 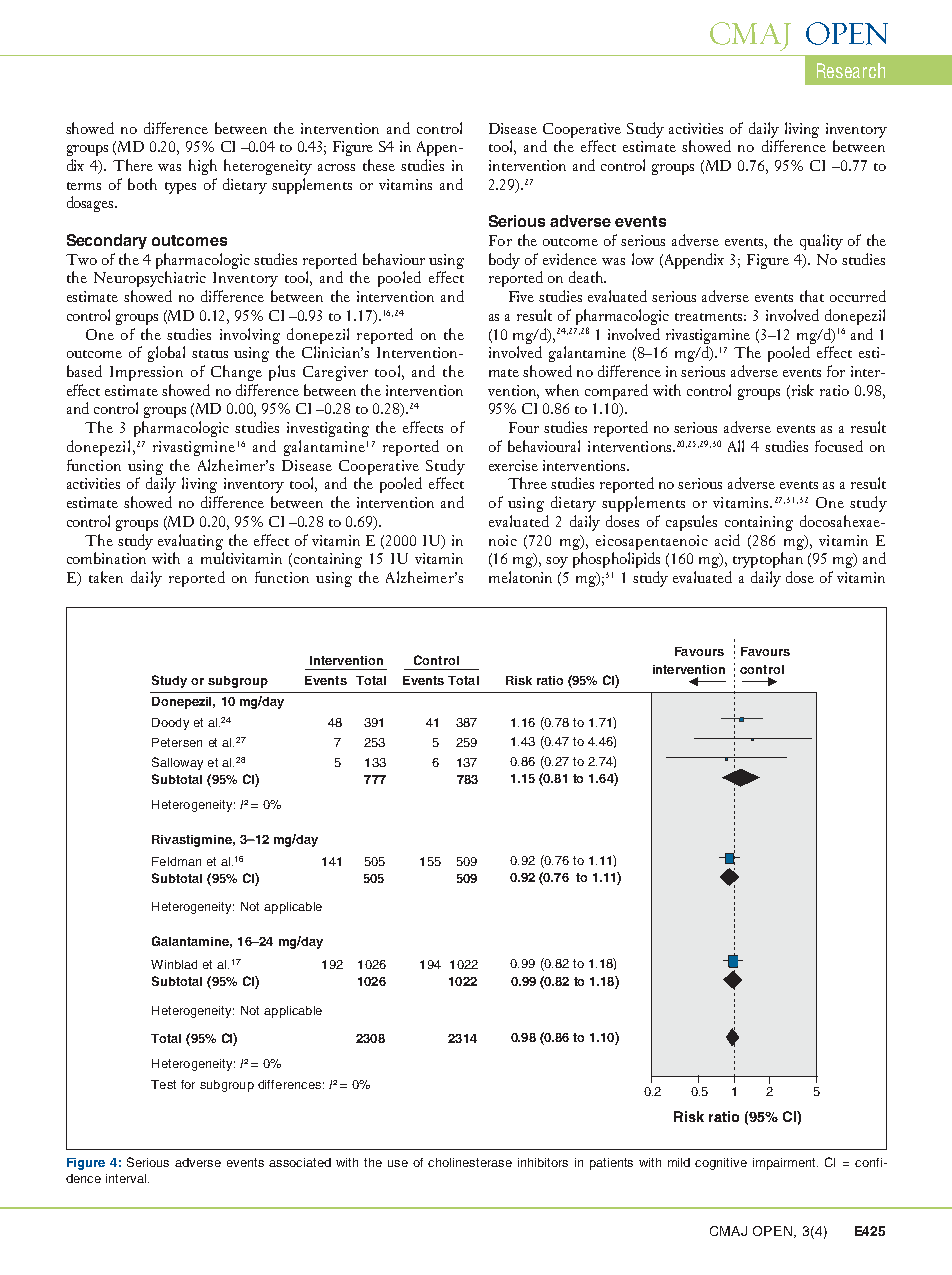 I want to click on high, so click(x=203, y=167).
